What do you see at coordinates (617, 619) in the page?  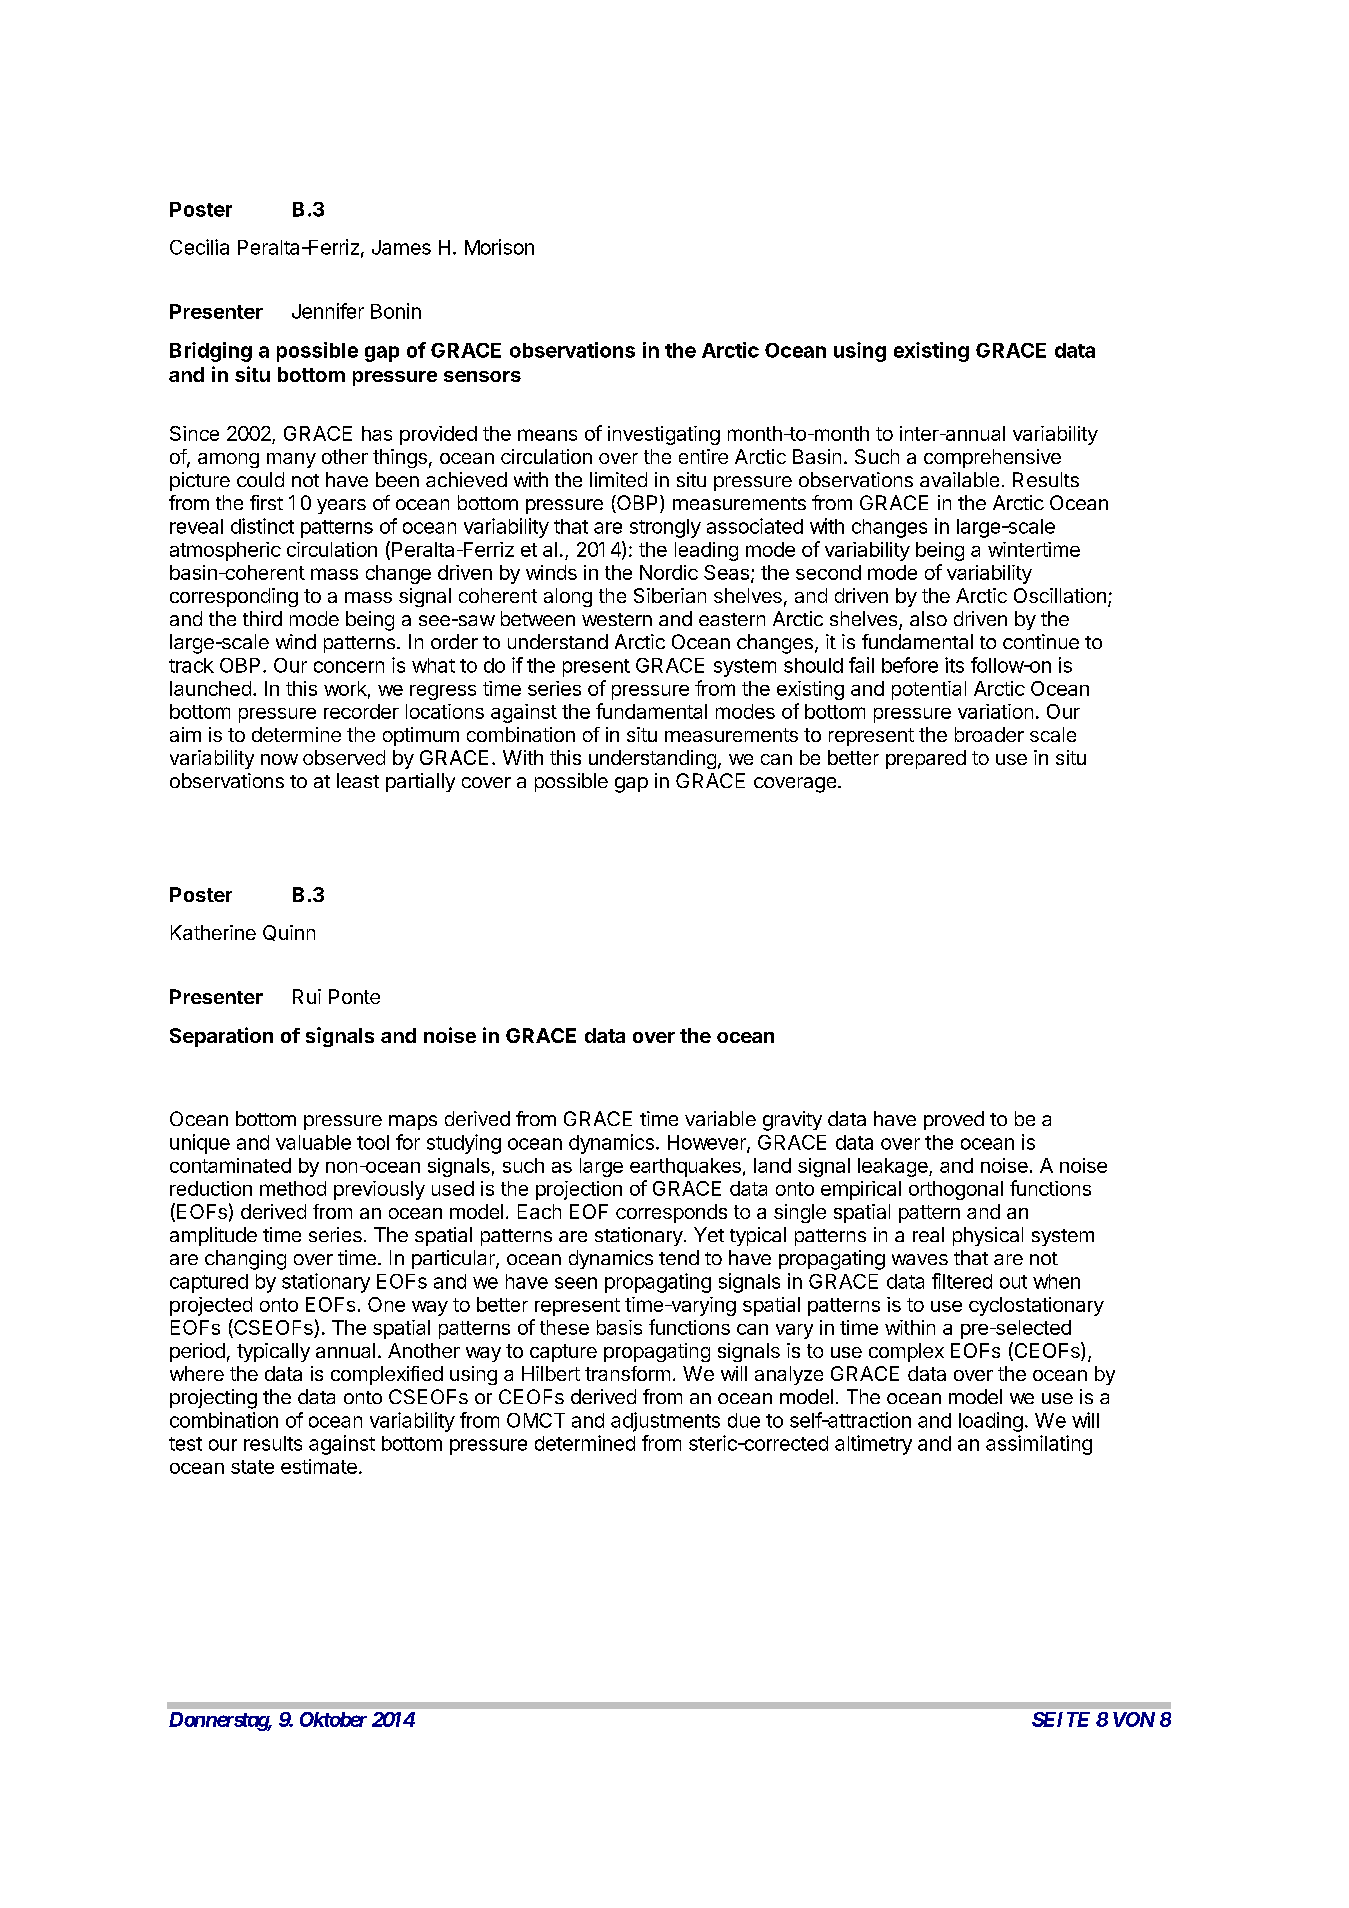 I see `western` at bounding box center [617, 619].
